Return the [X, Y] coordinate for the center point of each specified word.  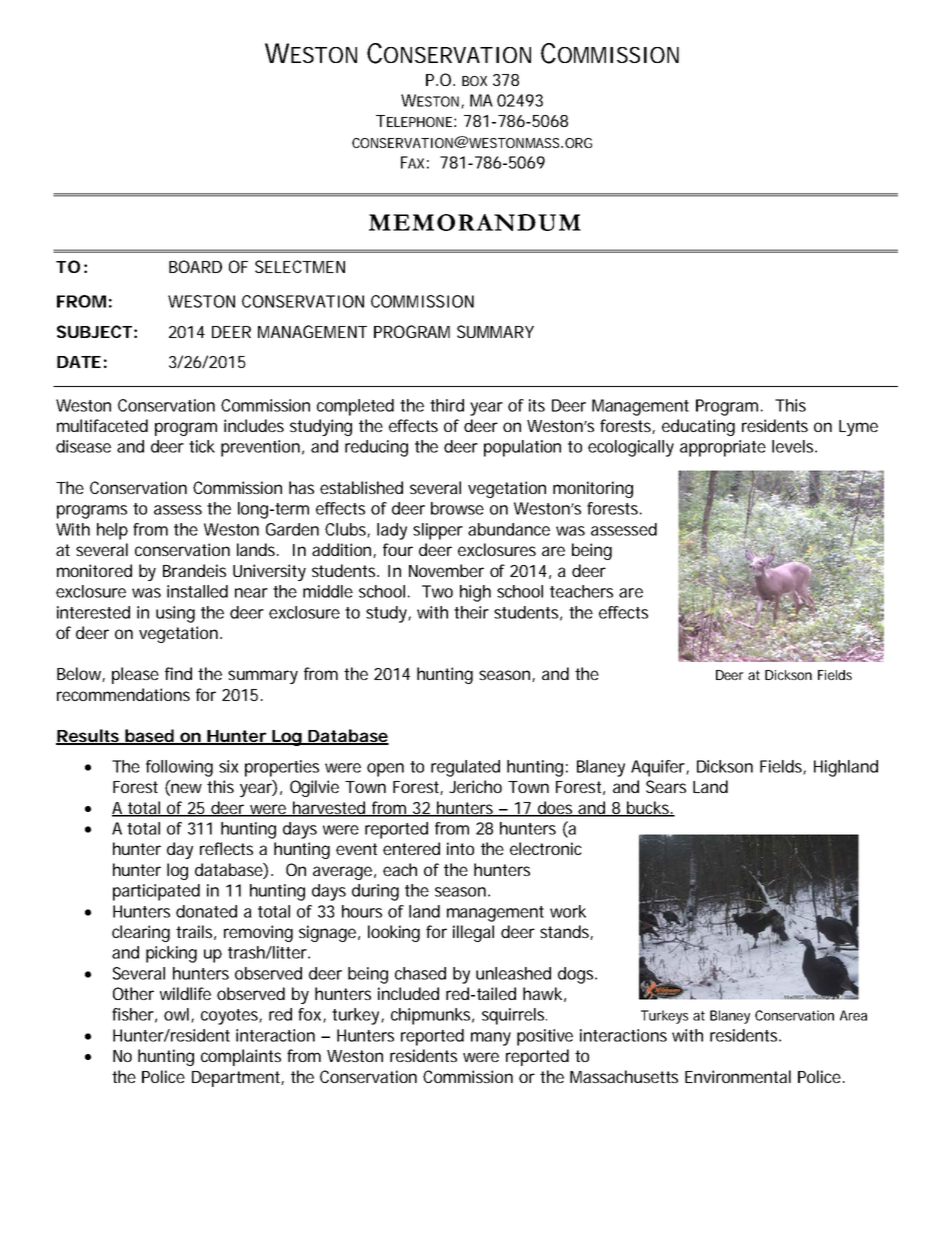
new [186, 788]
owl [178, 1015]
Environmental [738, 1076]
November [446, 570]
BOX [474, 81]
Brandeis [194, 570]
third [447, 405]
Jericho [475, 786]
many [491, 1039]
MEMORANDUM [475, 222]
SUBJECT [94, 331]
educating [698, 427]
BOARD [195, 266]
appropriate [723, 448]
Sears [666, 786]
